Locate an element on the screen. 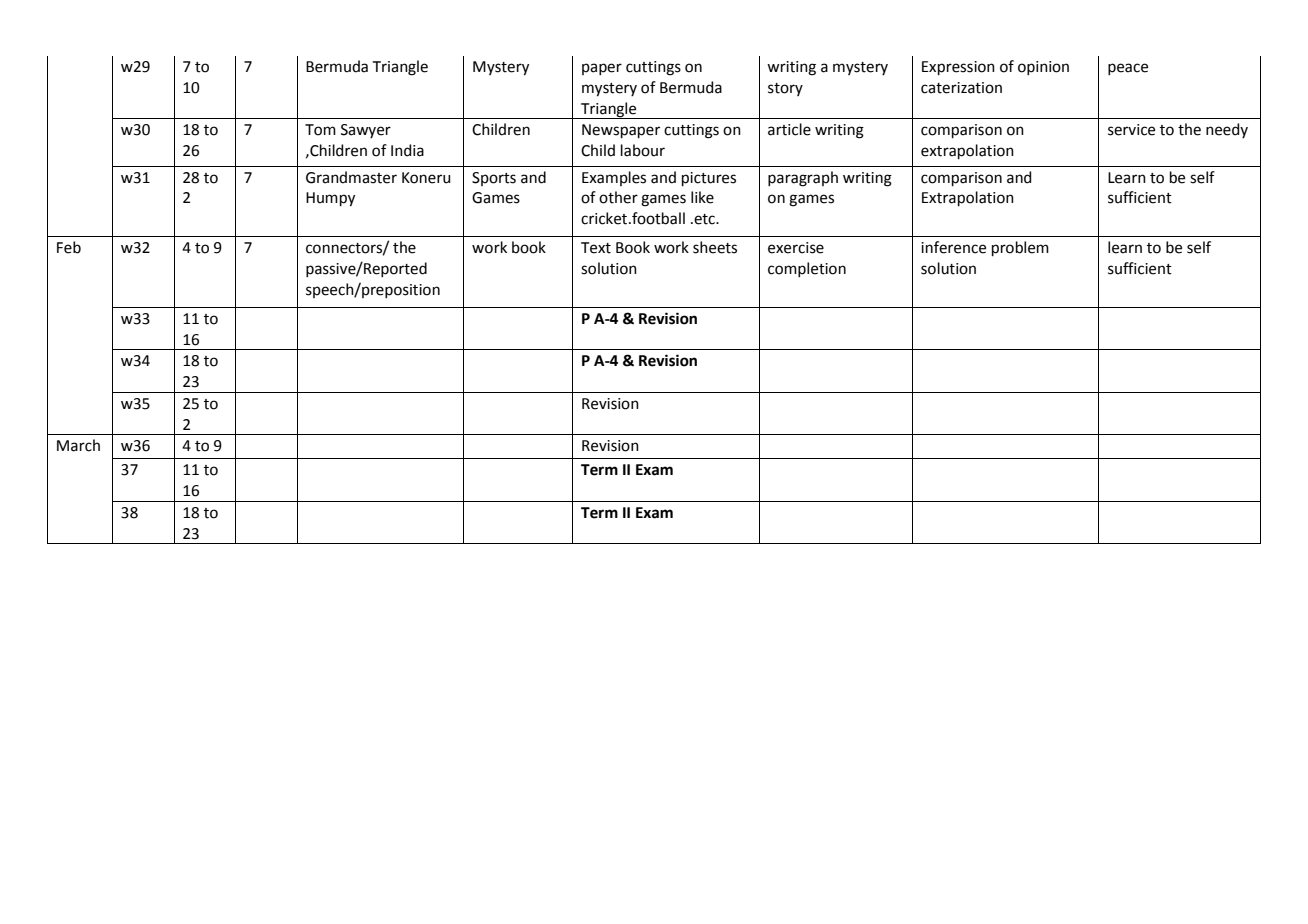  Grandmaster is located at coordinates (351, 177).
